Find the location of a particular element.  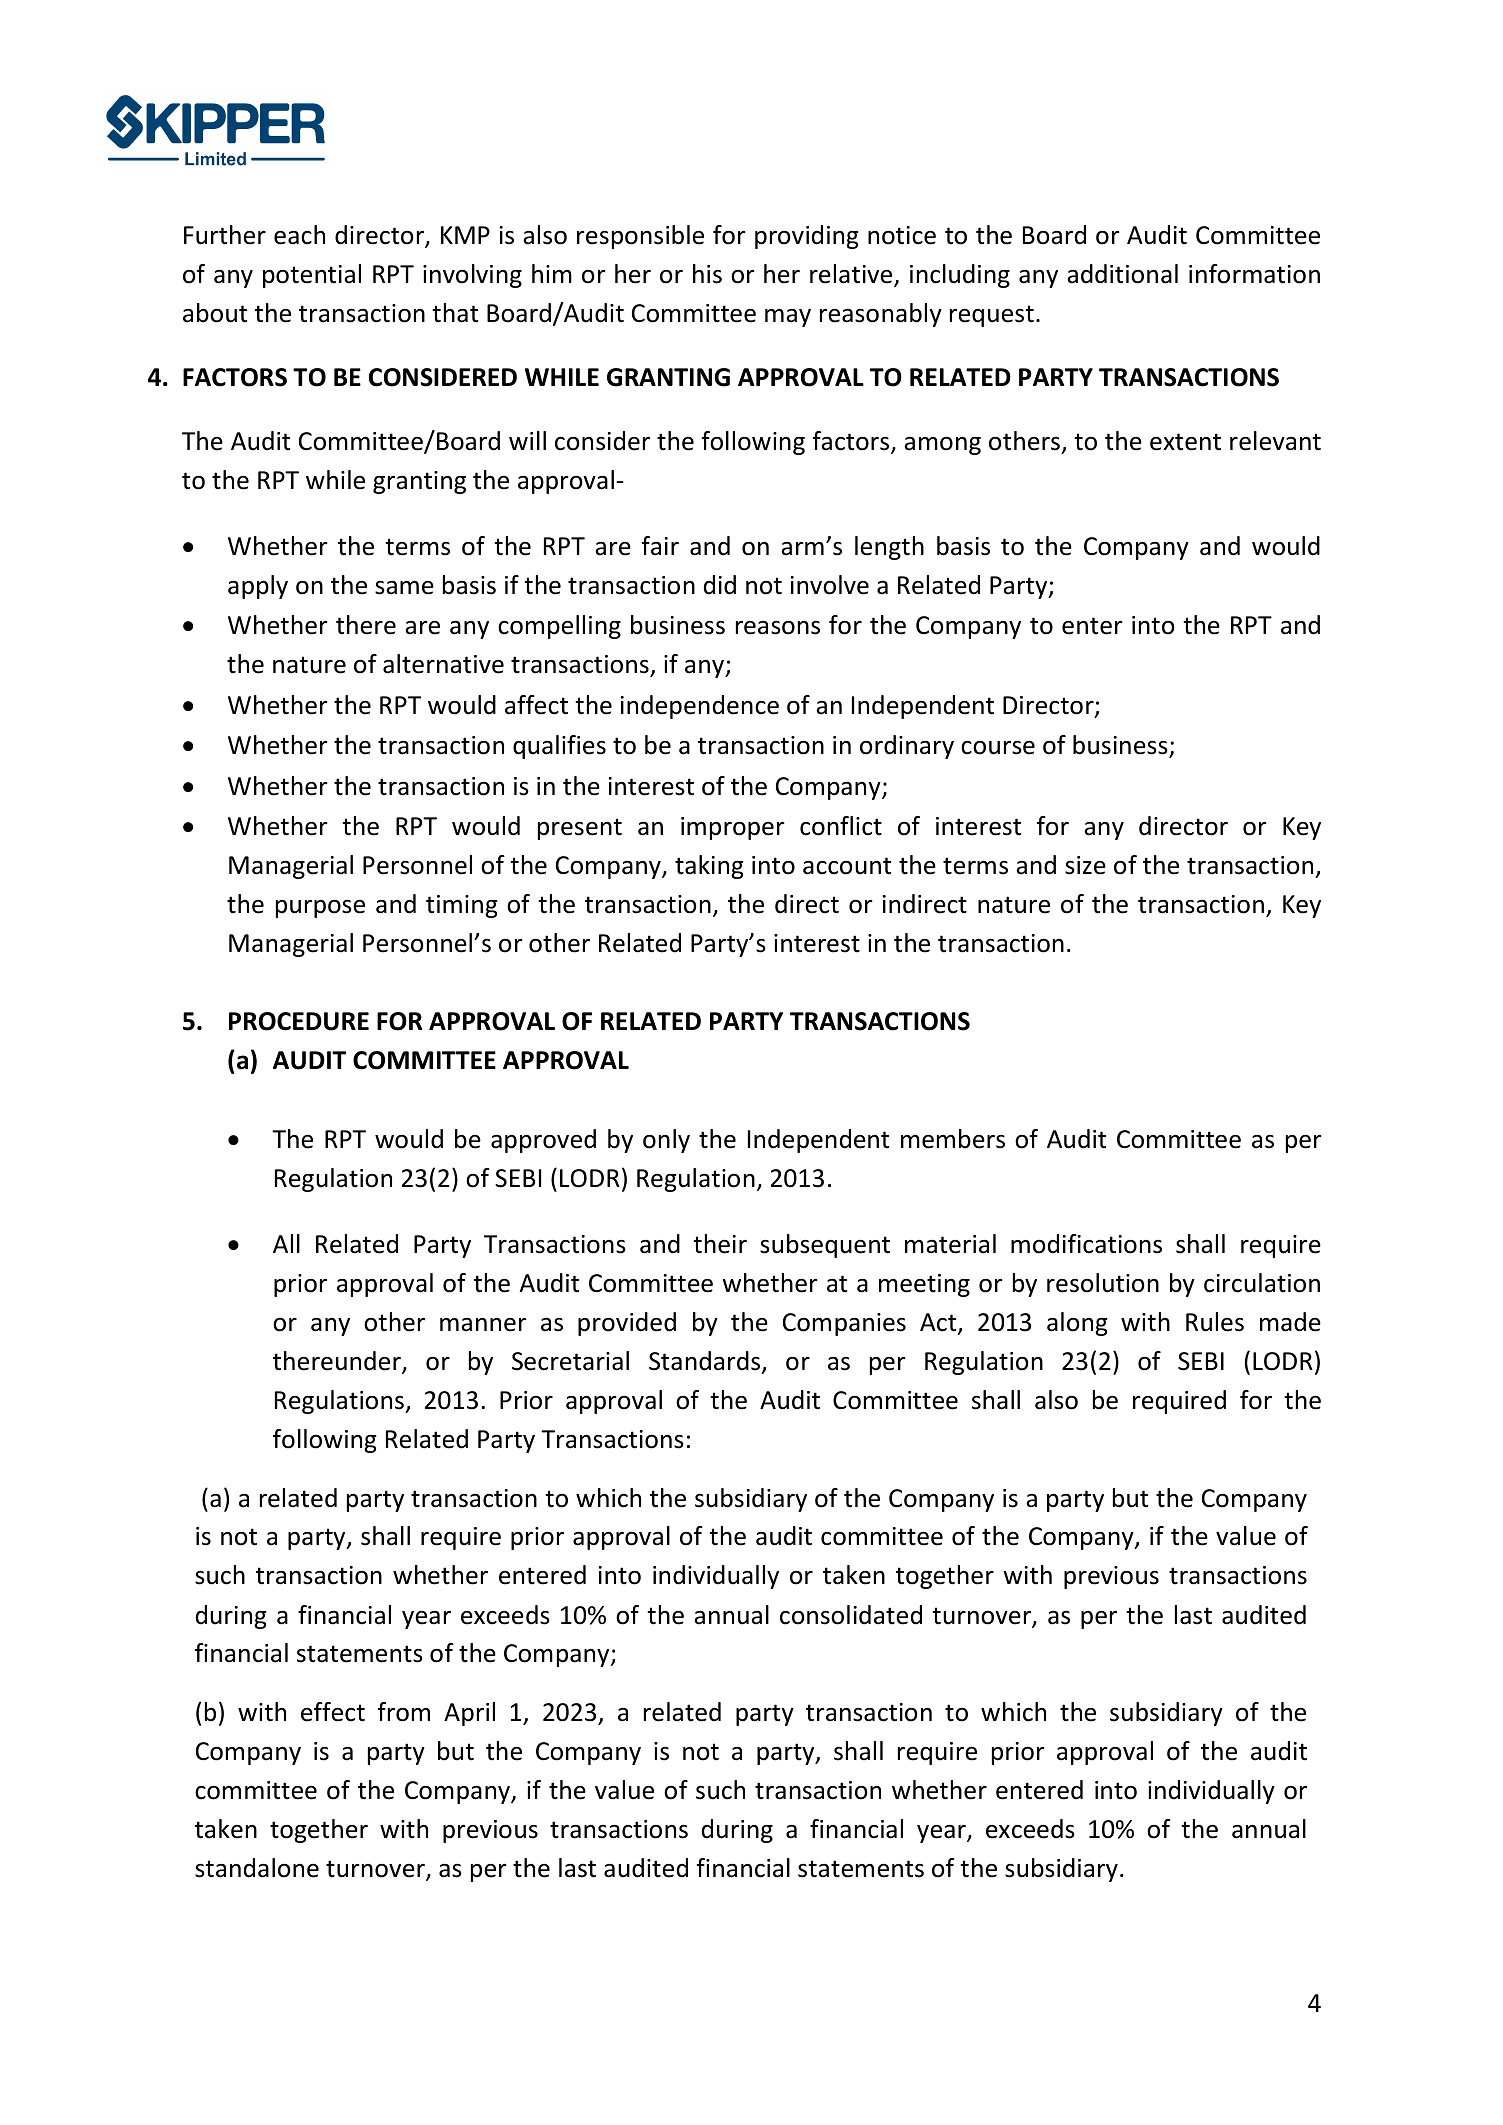

consolidated is located at coordinates (851, 1615).
